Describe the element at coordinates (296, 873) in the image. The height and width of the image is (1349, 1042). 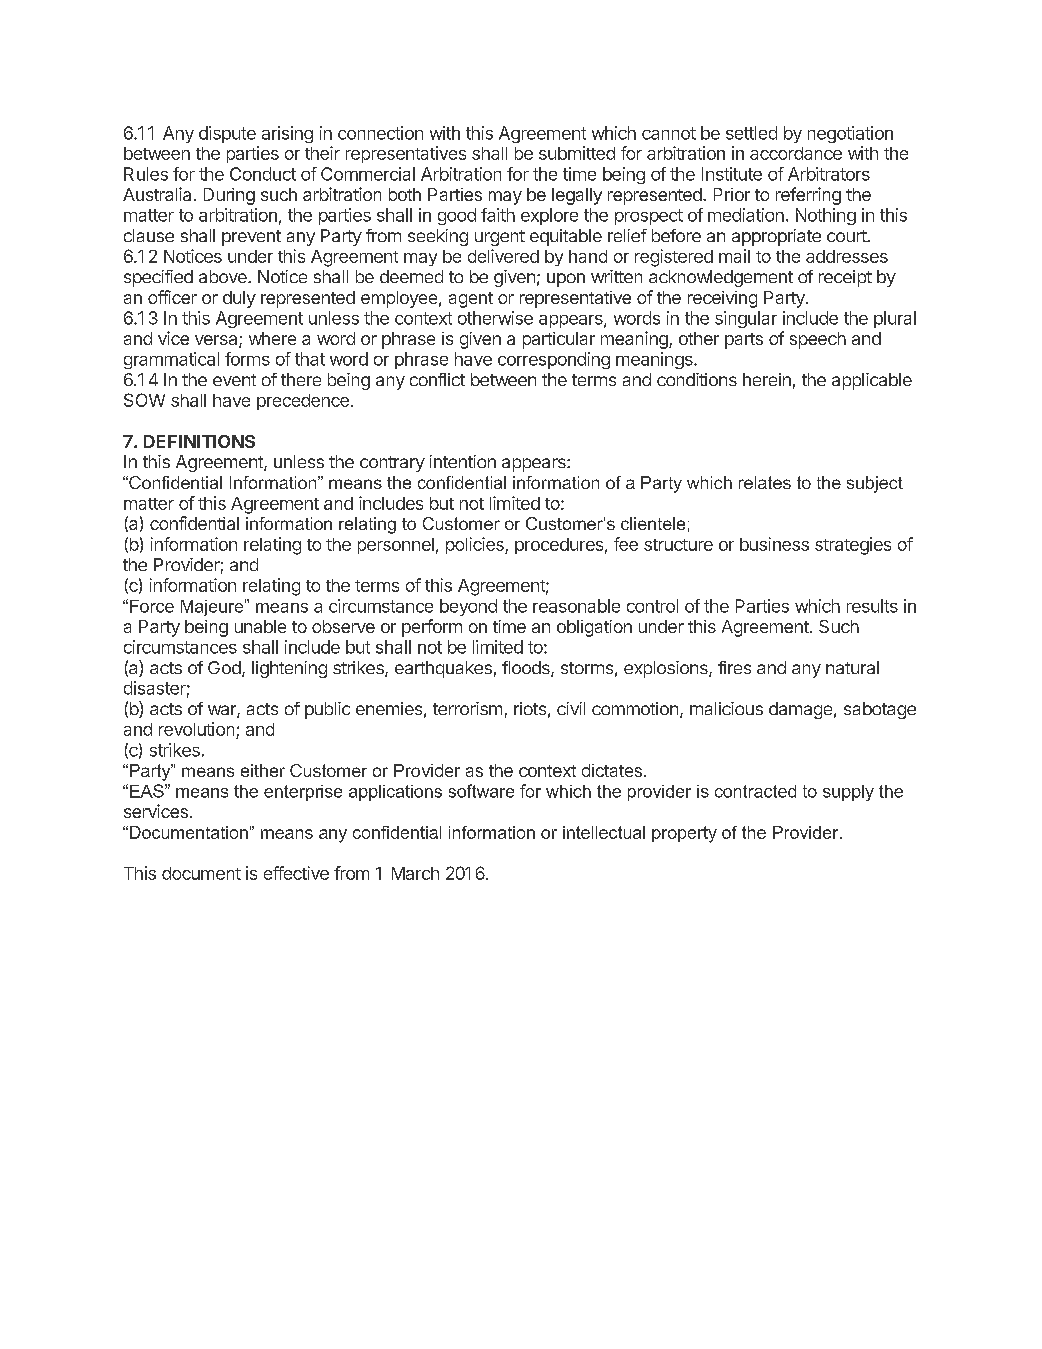
I see `effective` at that location.
